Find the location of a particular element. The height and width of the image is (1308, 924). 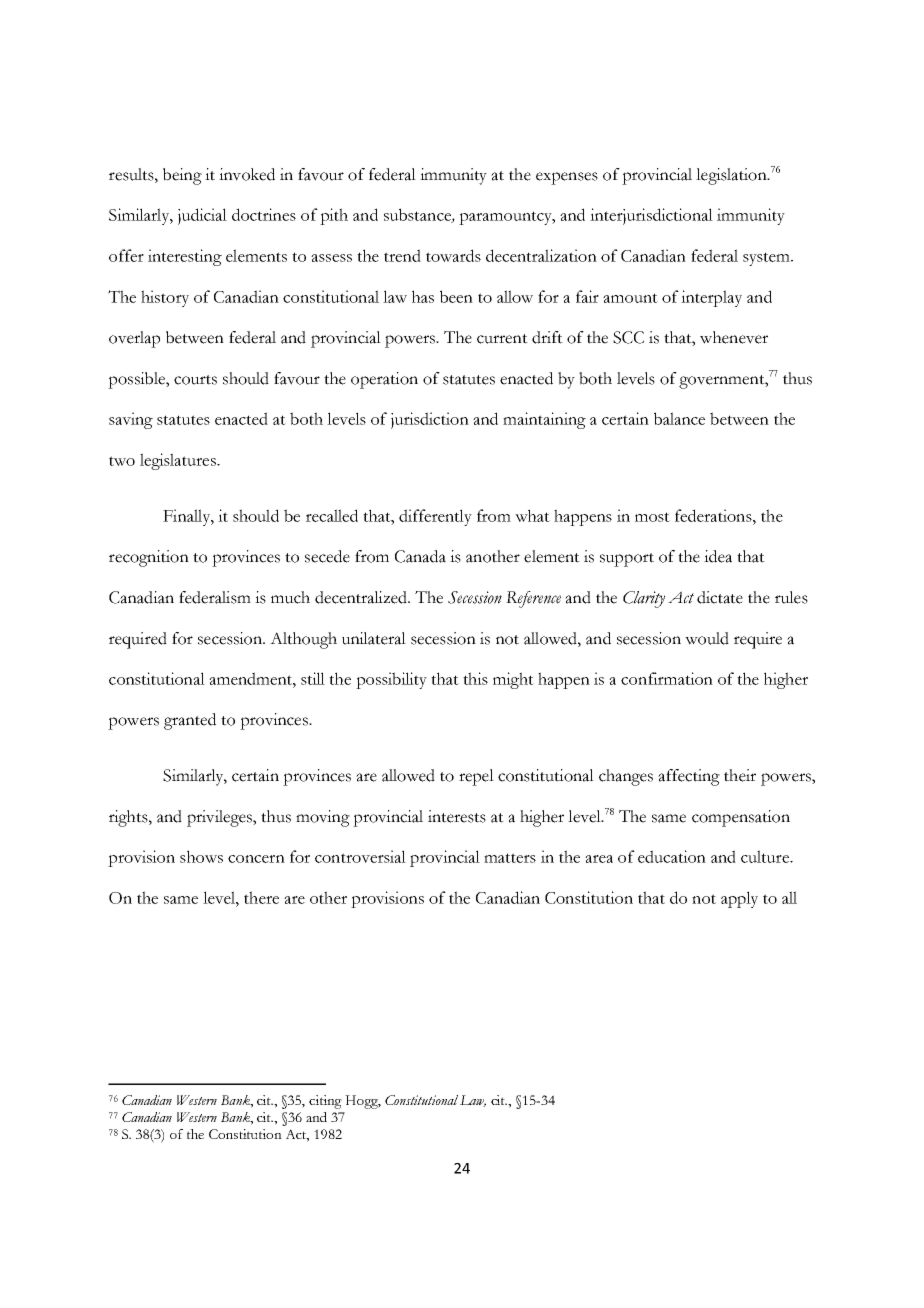

Hogg is located at coordinates (363, 1102).
